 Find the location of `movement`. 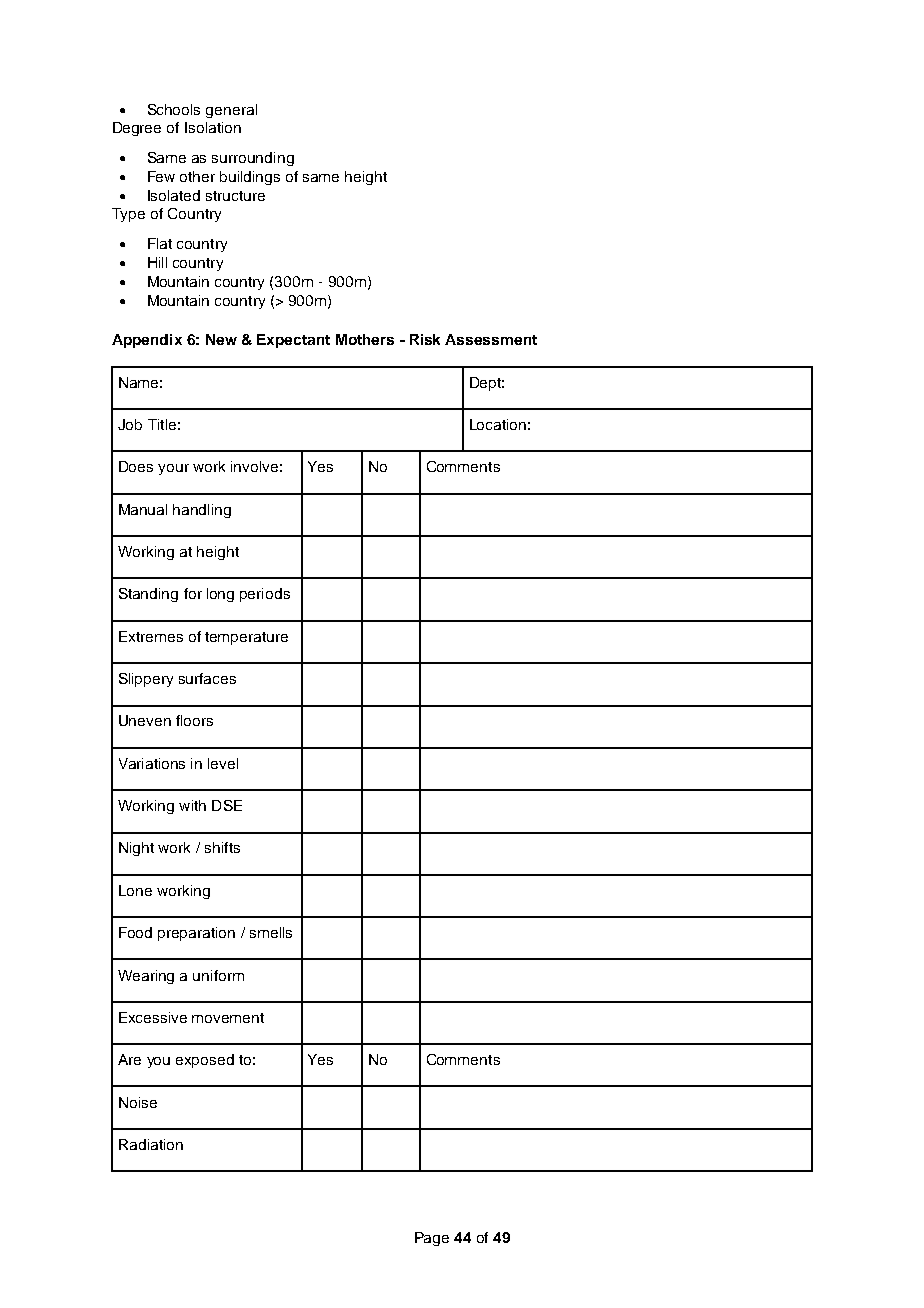

movement is located at coordinates (228, 1018).
